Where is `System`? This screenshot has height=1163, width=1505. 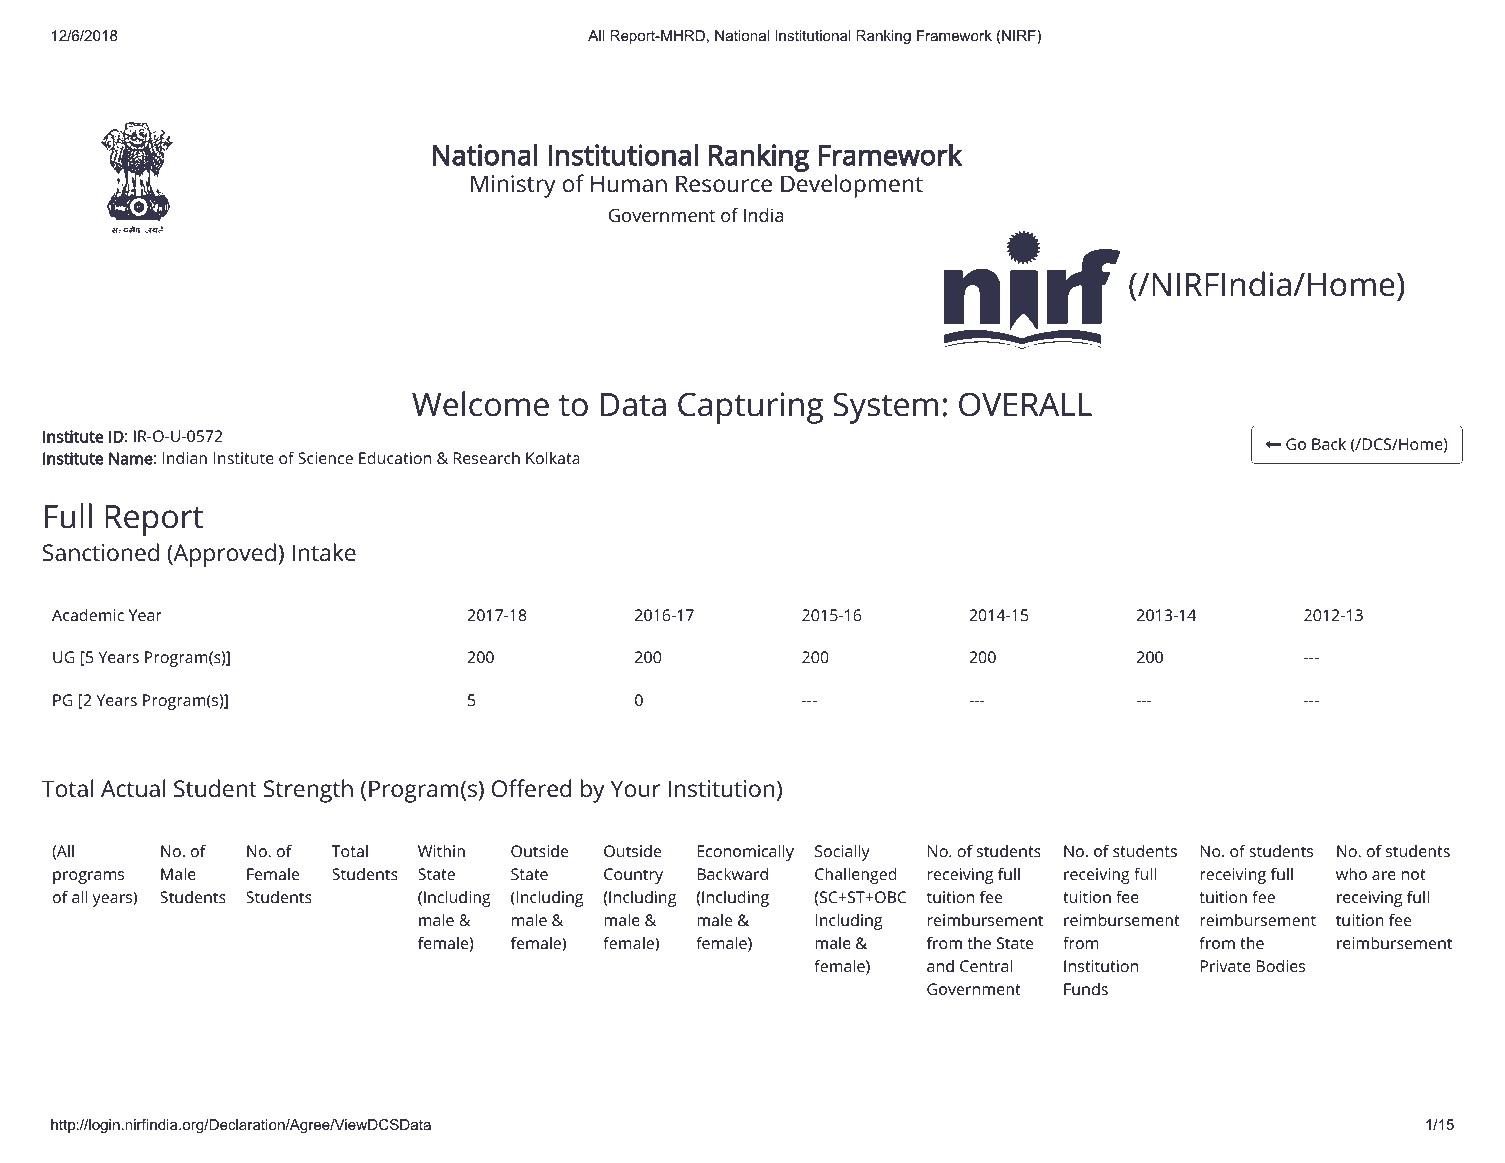
System is located at coordinates (885, 408).
